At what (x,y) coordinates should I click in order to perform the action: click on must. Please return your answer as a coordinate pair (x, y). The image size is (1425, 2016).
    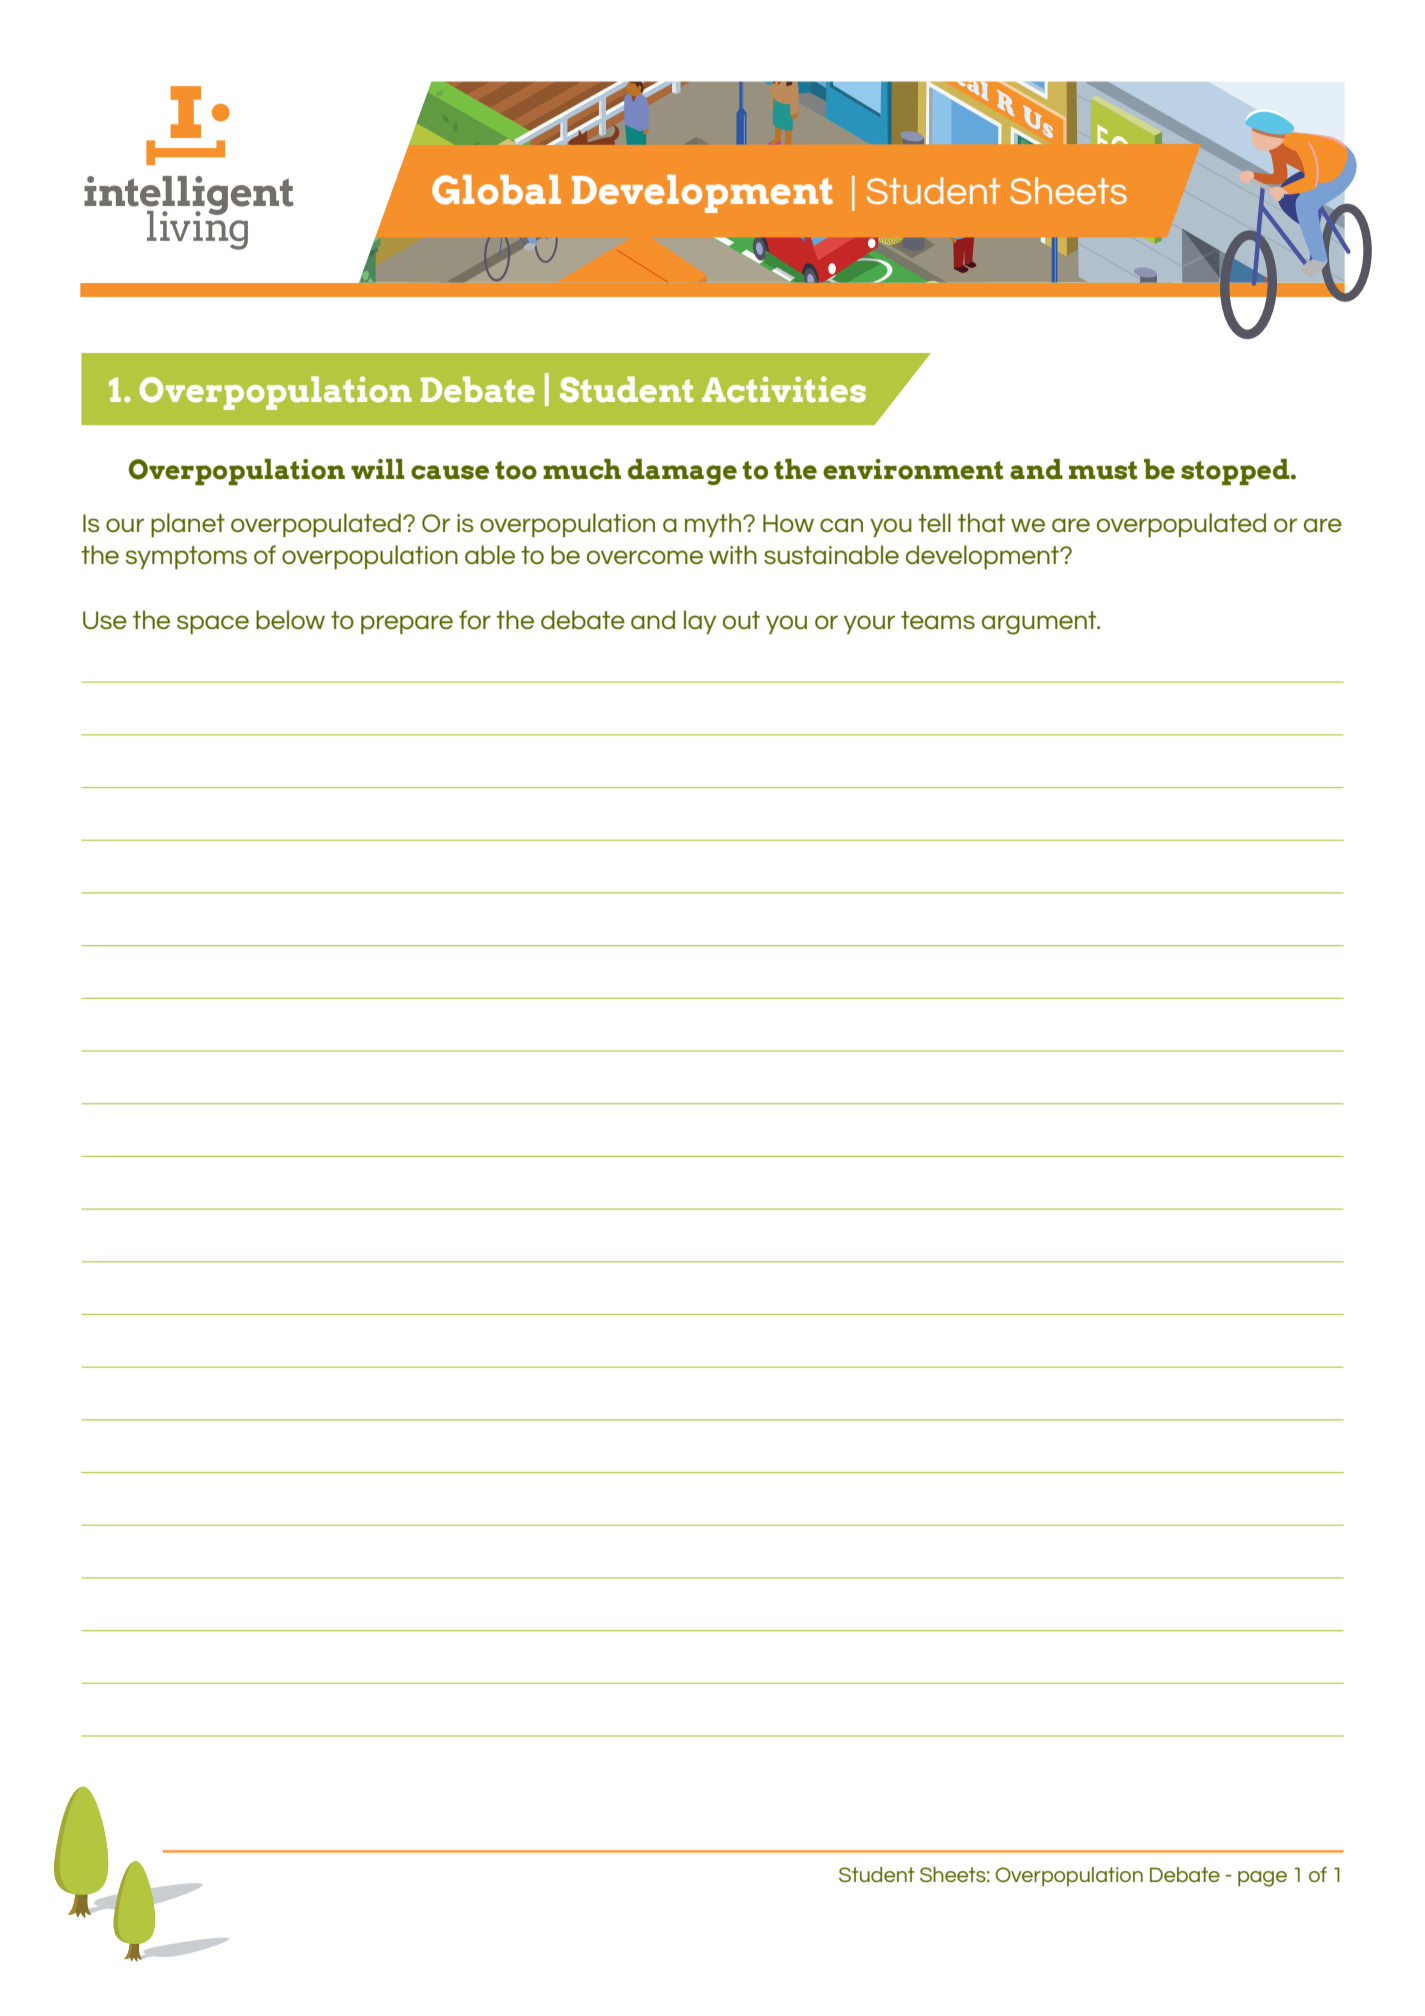
    Looking at the image, I should click on (1103, 470).
